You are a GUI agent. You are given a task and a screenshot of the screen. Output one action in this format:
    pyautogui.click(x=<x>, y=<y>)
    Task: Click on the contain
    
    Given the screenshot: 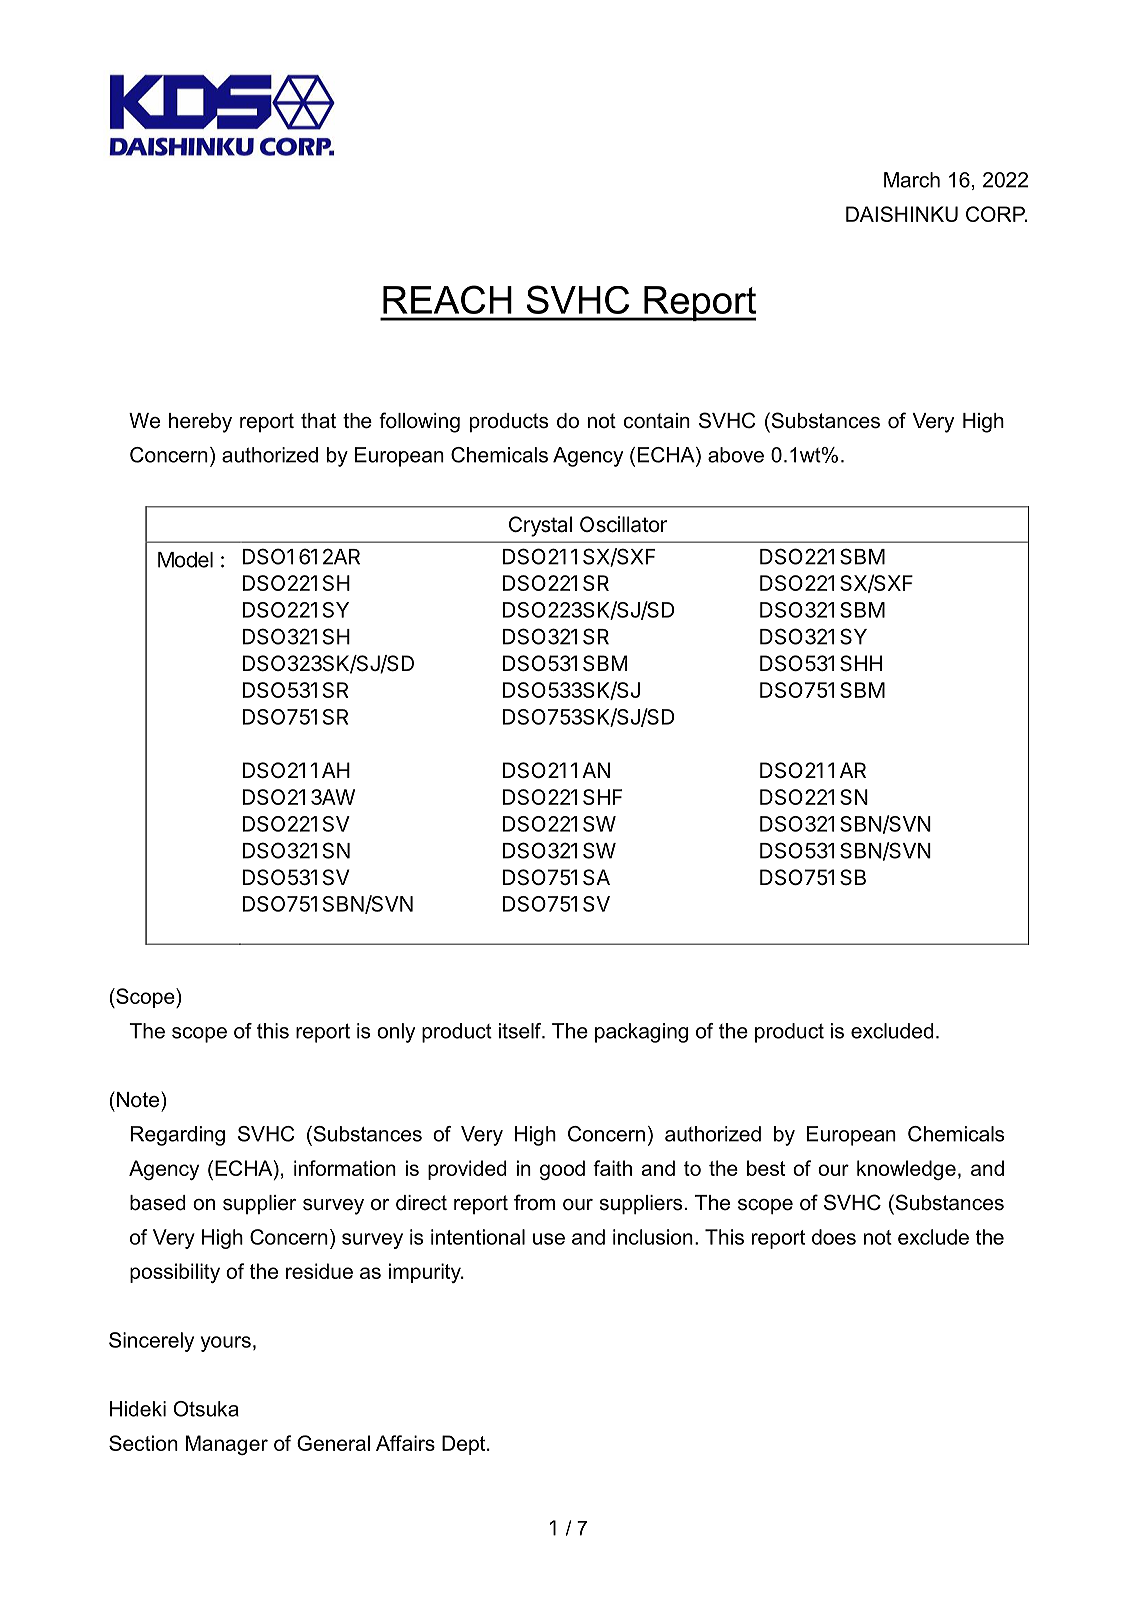 What is the action you would take?
    pyautogui.click(x=657, y=421)
